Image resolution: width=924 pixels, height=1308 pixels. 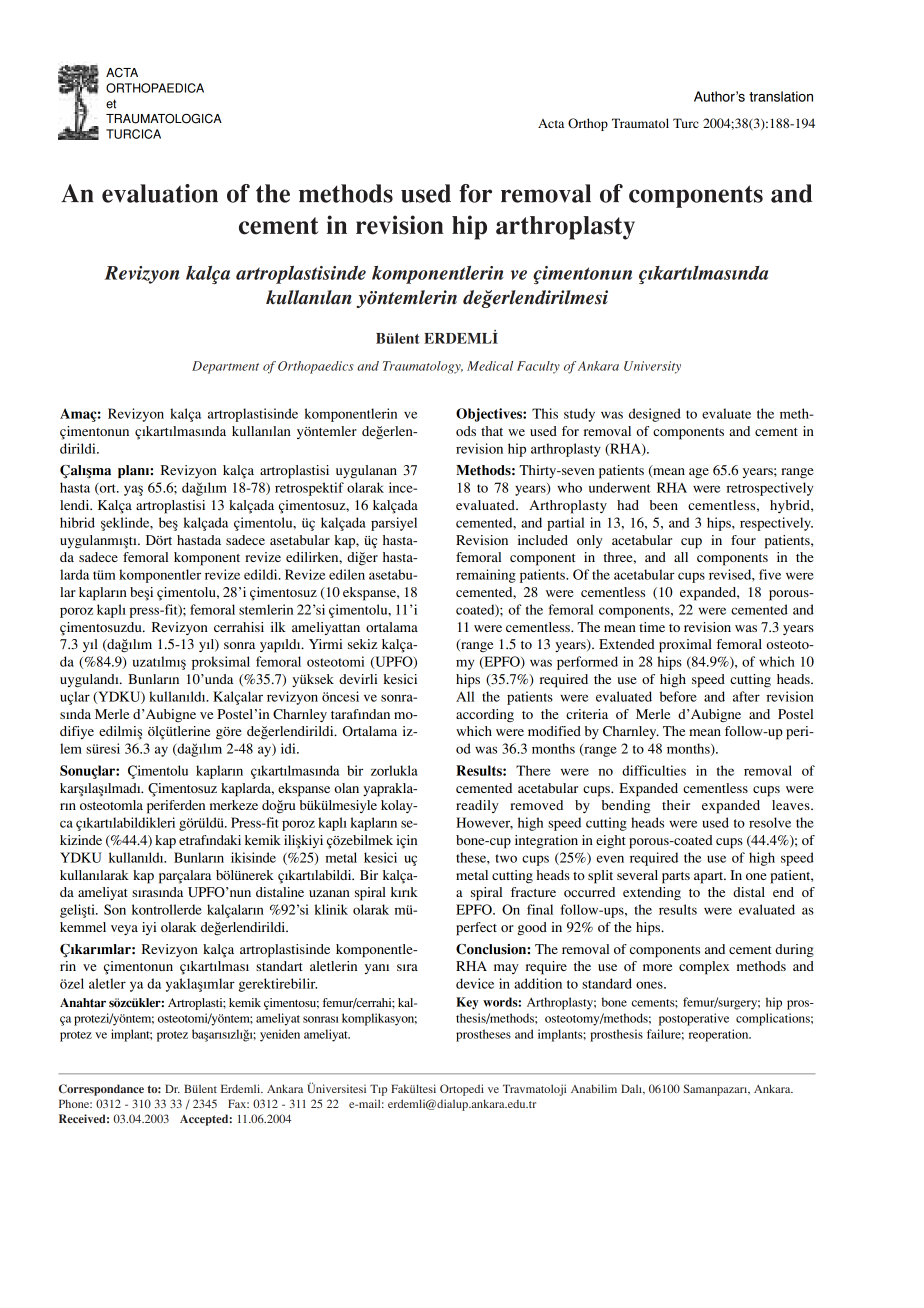 I want to click on Department, so click(x=225, y=367).
